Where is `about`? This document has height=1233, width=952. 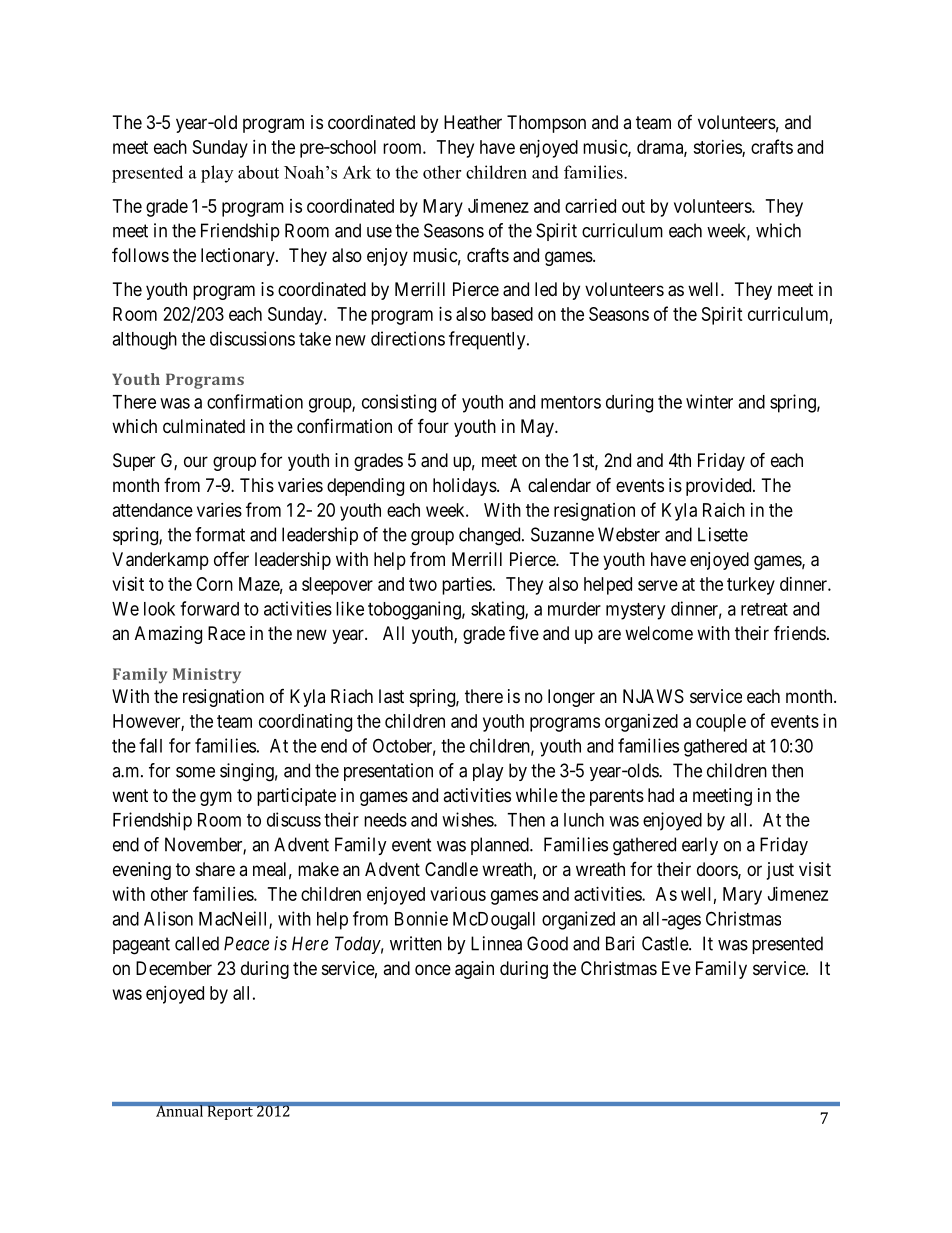 about is located at coordinates (258, 172).
